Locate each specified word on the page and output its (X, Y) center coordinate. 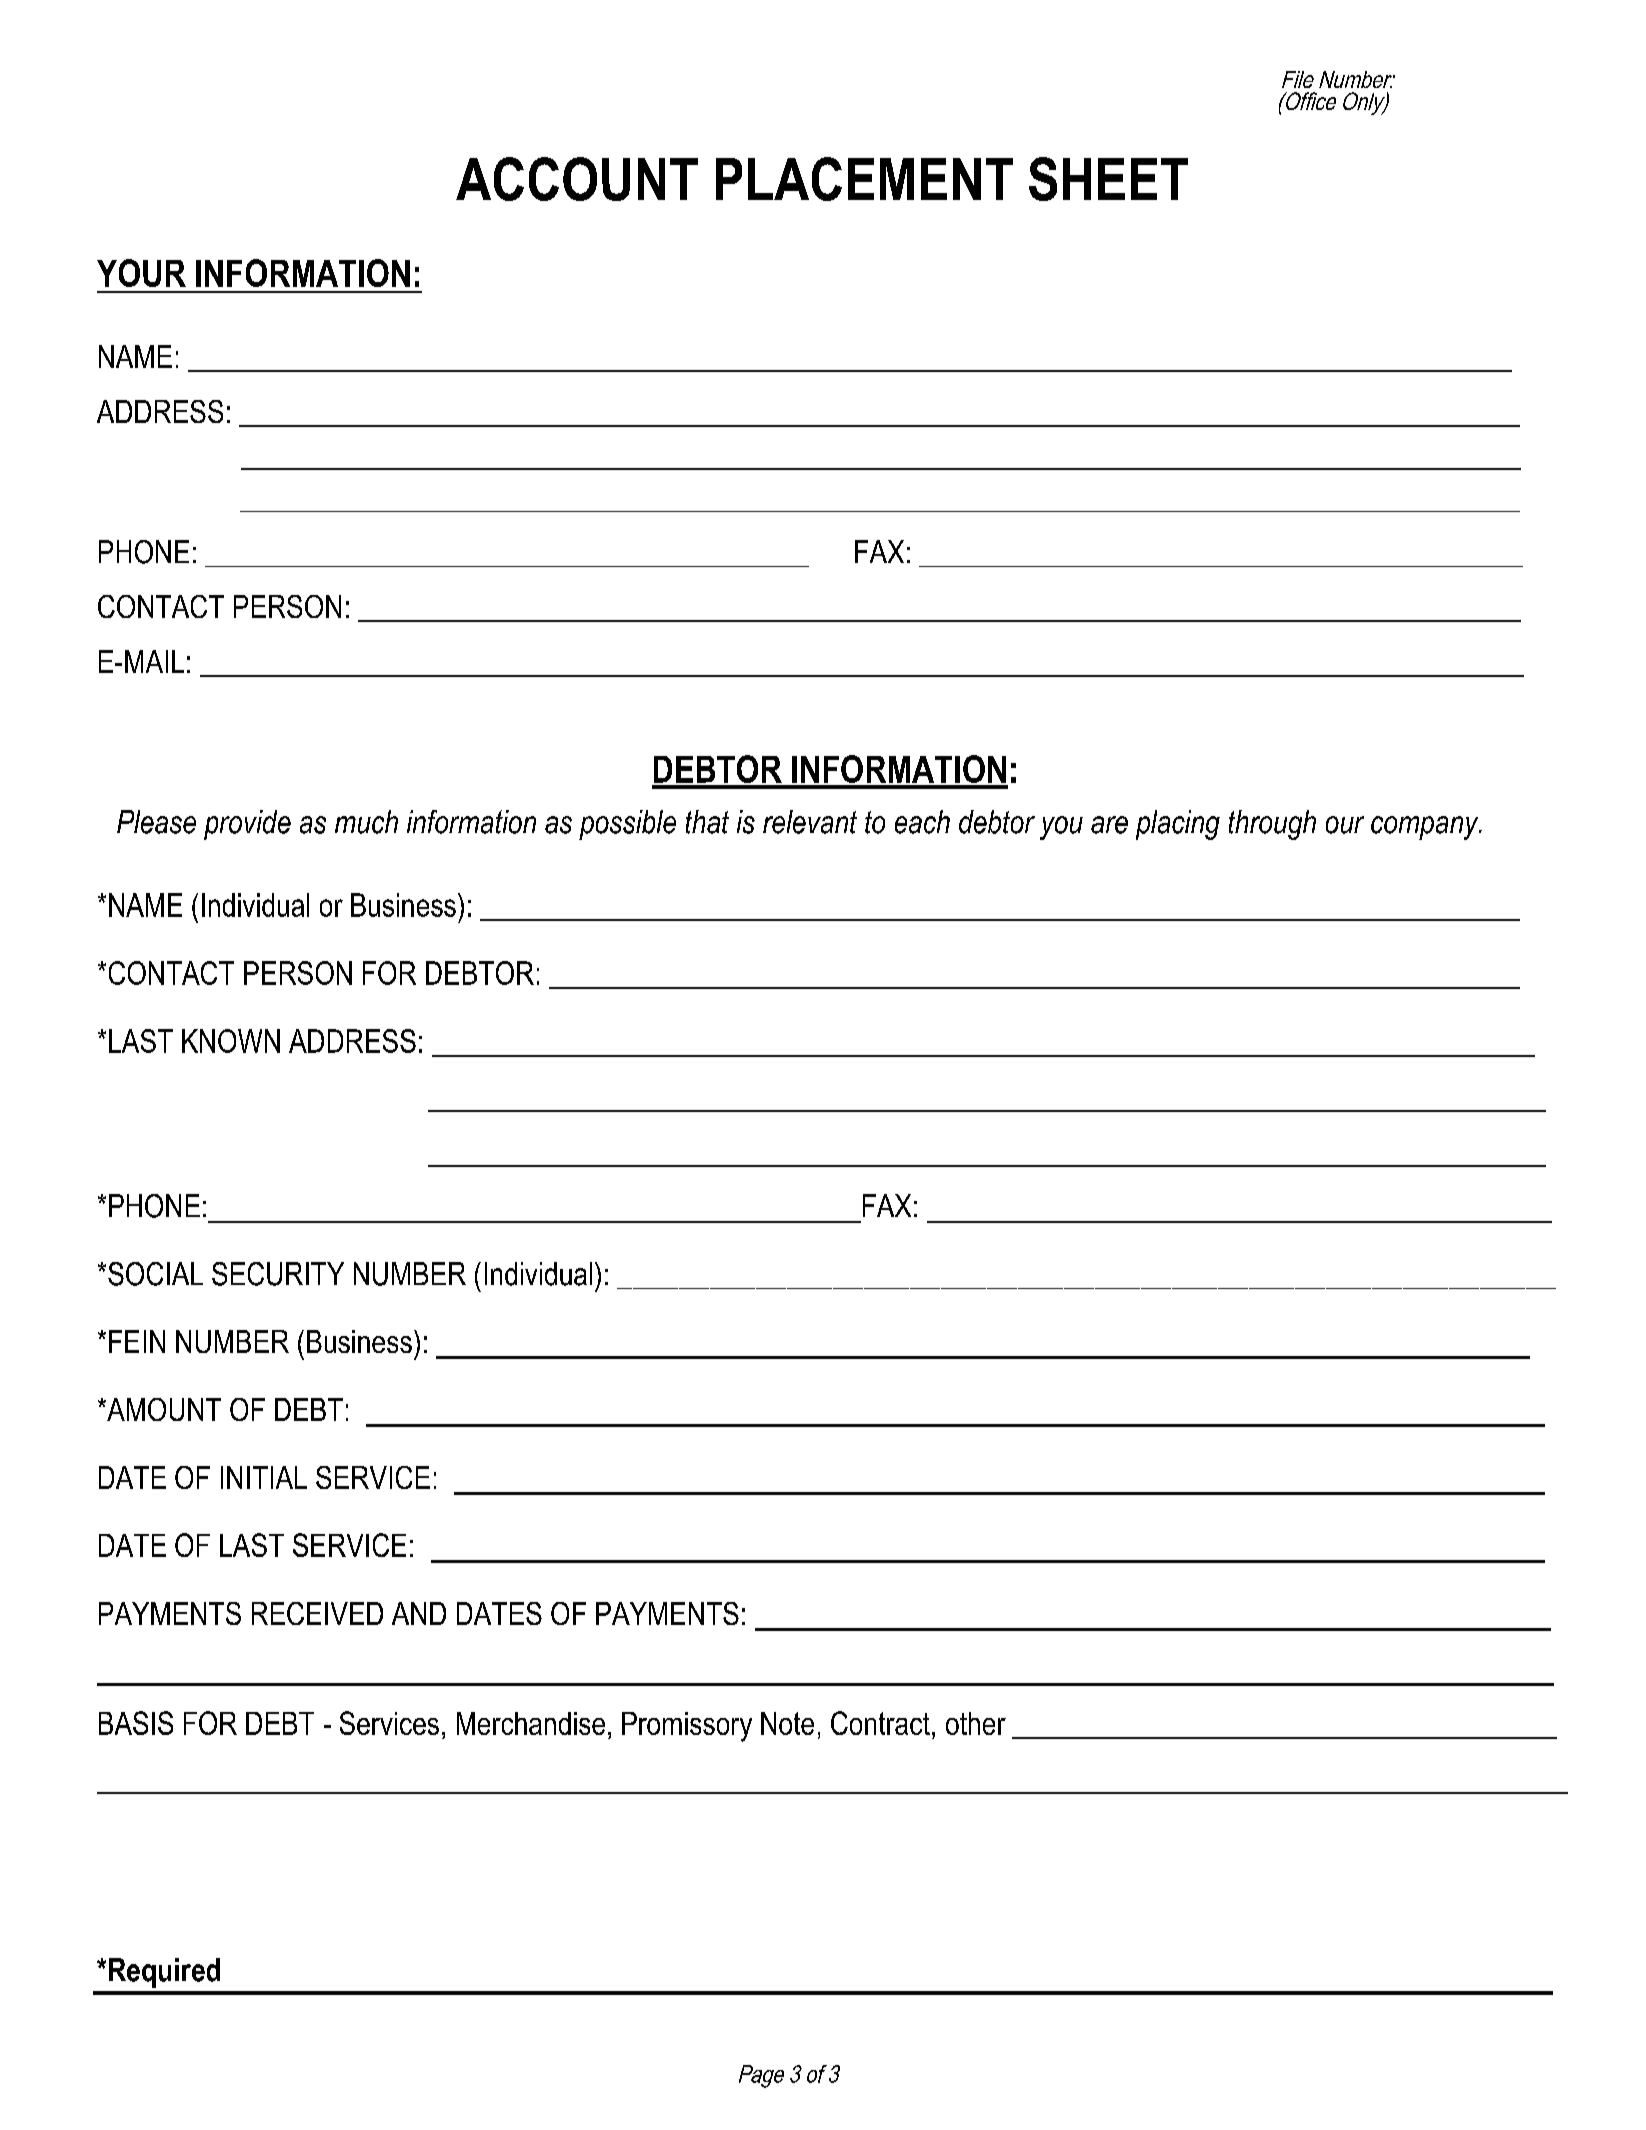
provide (247, 825)
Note (787, 1723)
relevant (810, 822)
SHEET (1108, 179)
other (976, 1723)
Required (164, 1973)
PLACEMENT (864, 179)
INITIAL (264, 1477)
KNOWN (231, 1041)
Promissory (687, 1727)
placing (1178, 825)
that (707, 822)
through (1272, 825)
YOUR (141, 273)
